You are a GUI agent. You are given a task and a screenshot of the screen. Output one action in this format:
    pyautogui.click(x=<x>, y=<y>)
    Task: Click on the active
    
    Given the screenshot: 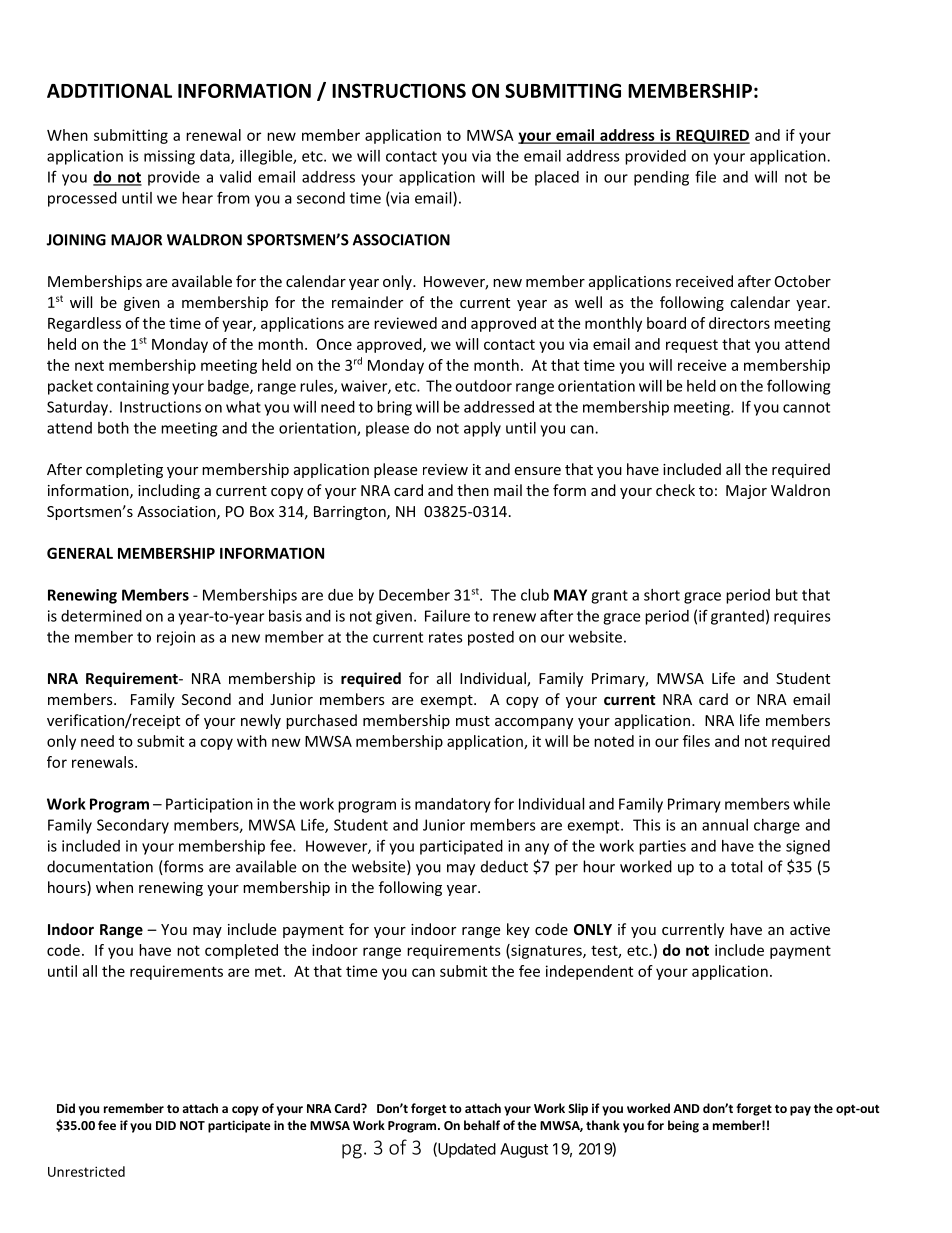 What is the action you would take?
    pyautogui.click(x=810, y=929)
